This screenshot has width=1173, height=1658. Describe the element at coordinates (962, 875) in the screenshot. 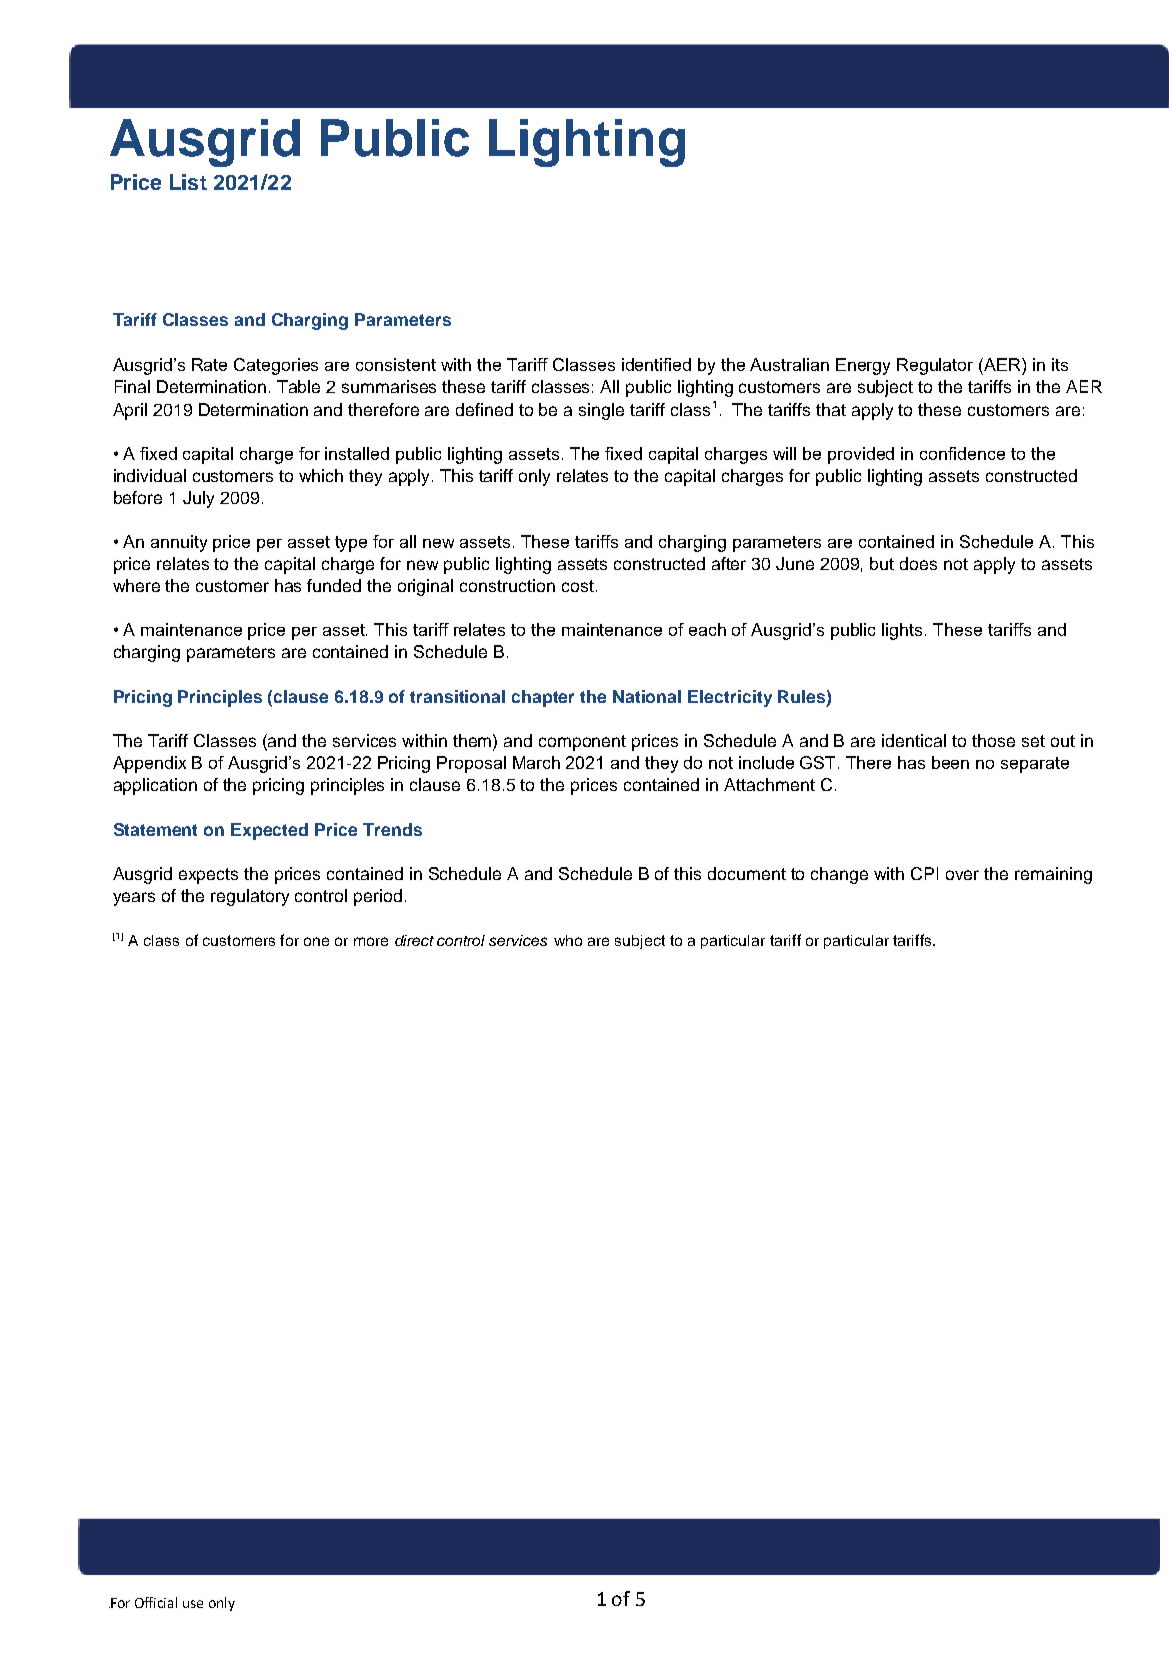

I see `over` at that location.
